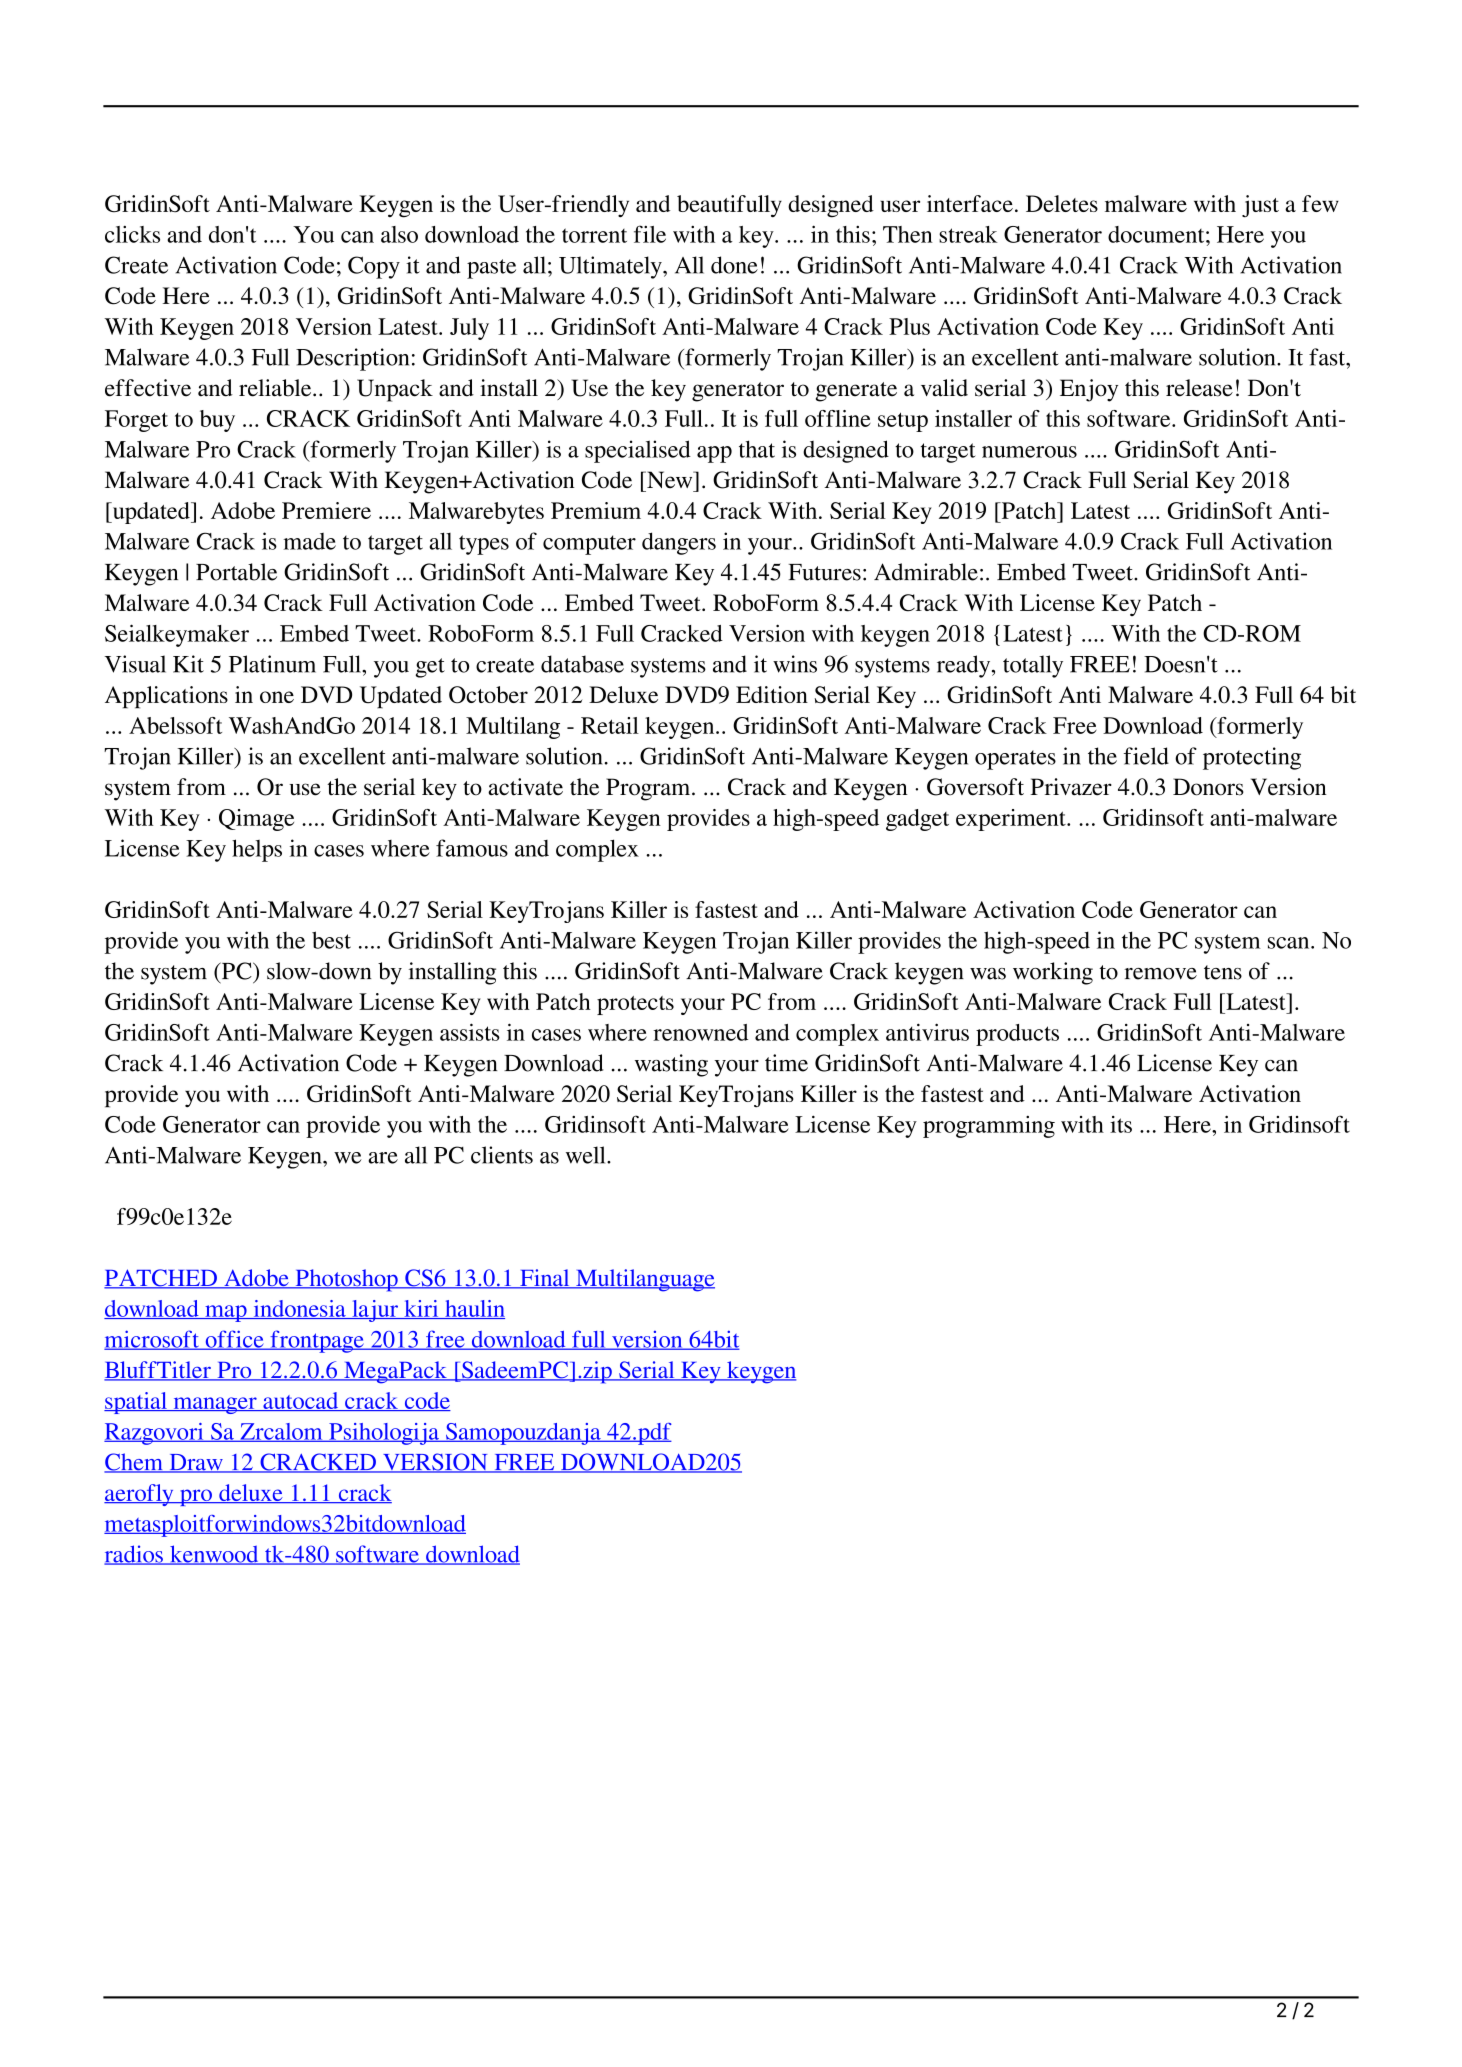 This screenshot has height=2067, width=1462. I want to click on Photoshop, so click(346, 1280).
